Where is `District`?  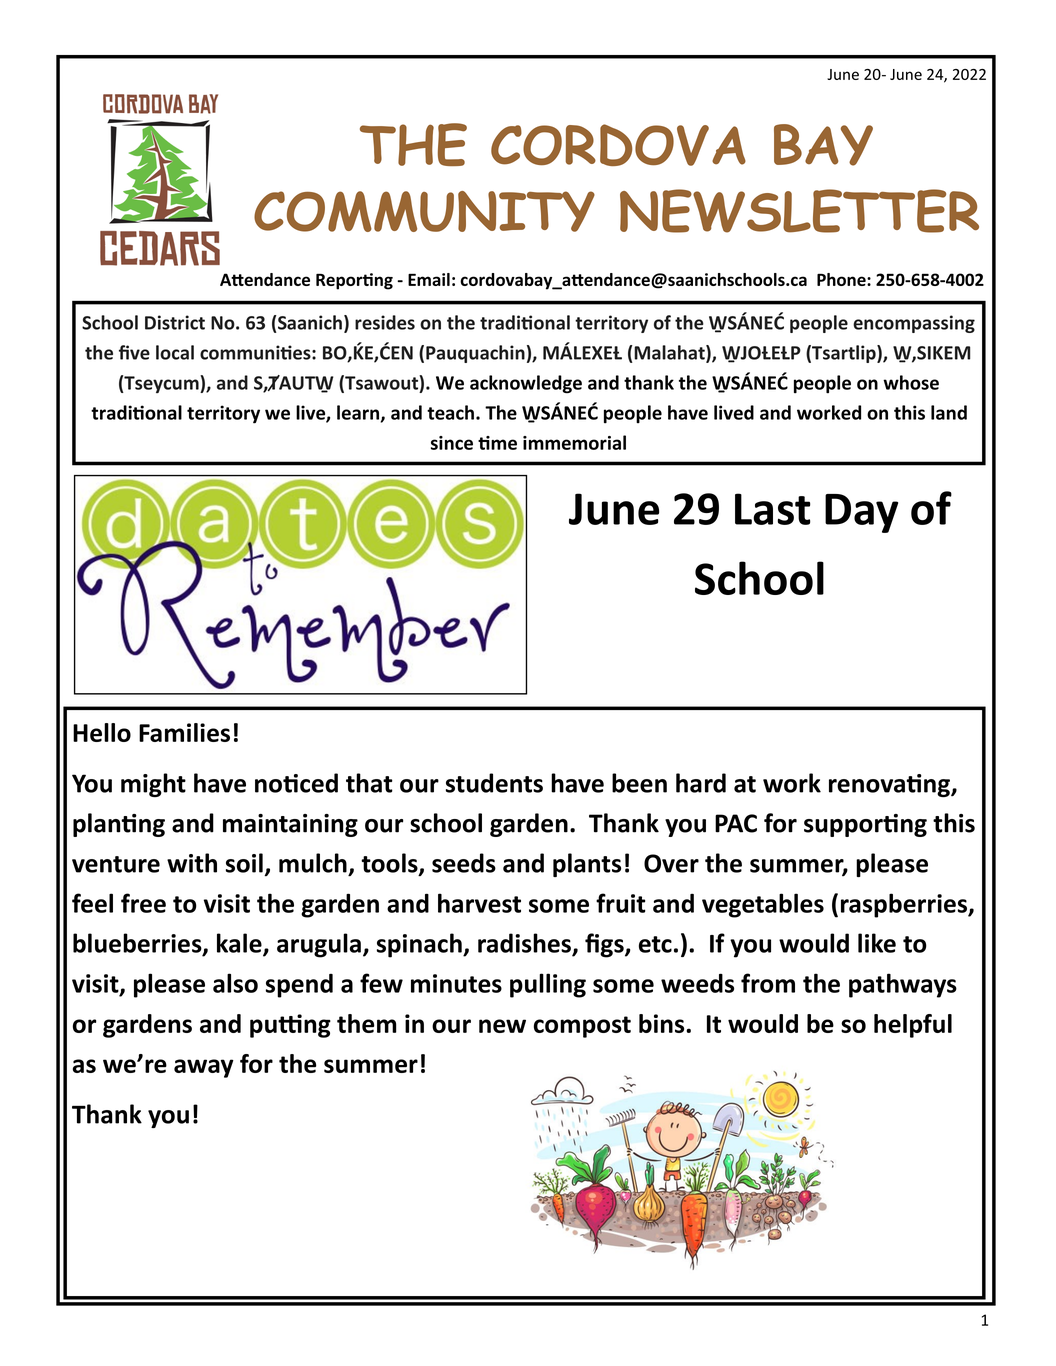 District is located at coordinates (175, 322).
